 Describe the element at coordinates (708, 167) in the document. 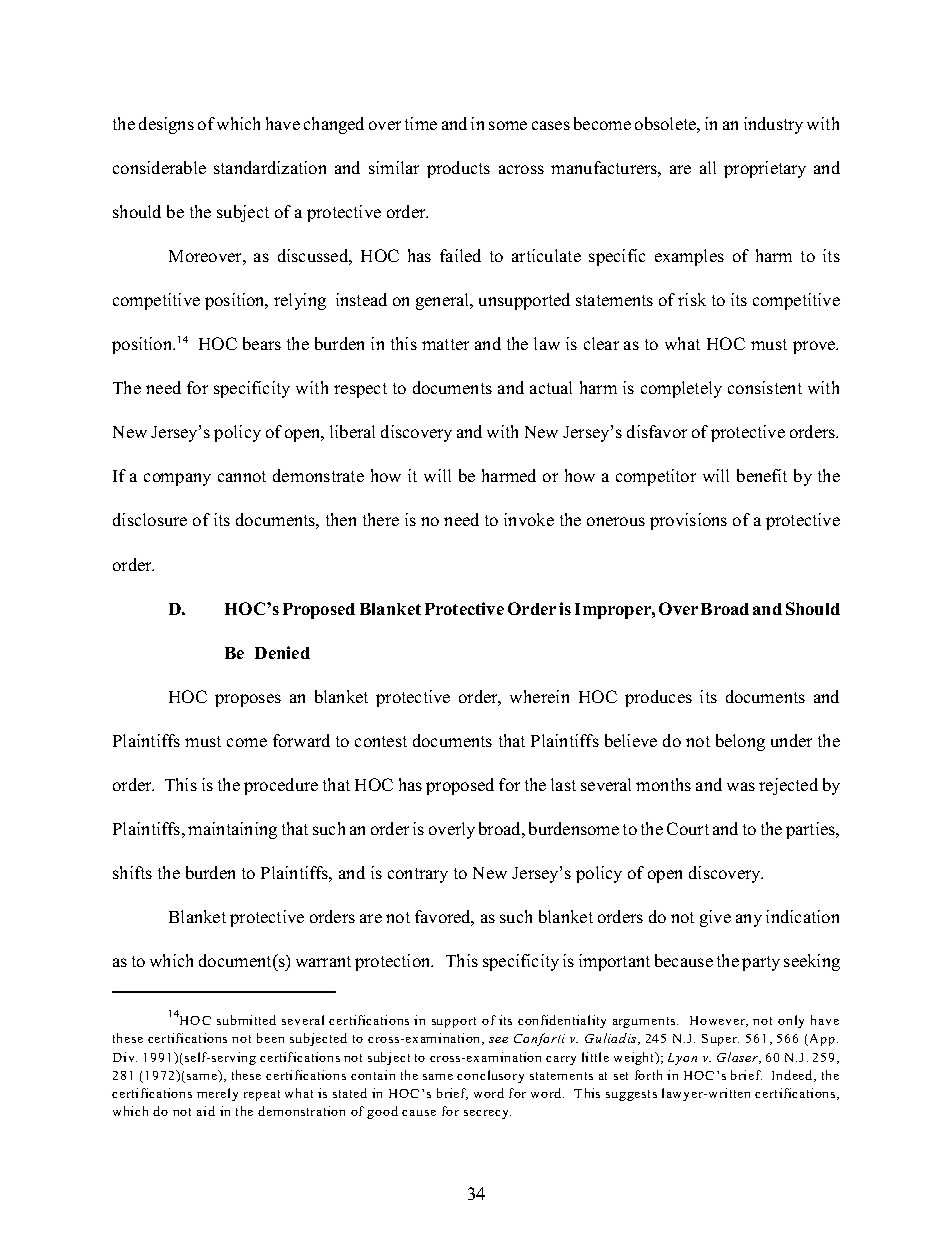

I see `all` at that location.
